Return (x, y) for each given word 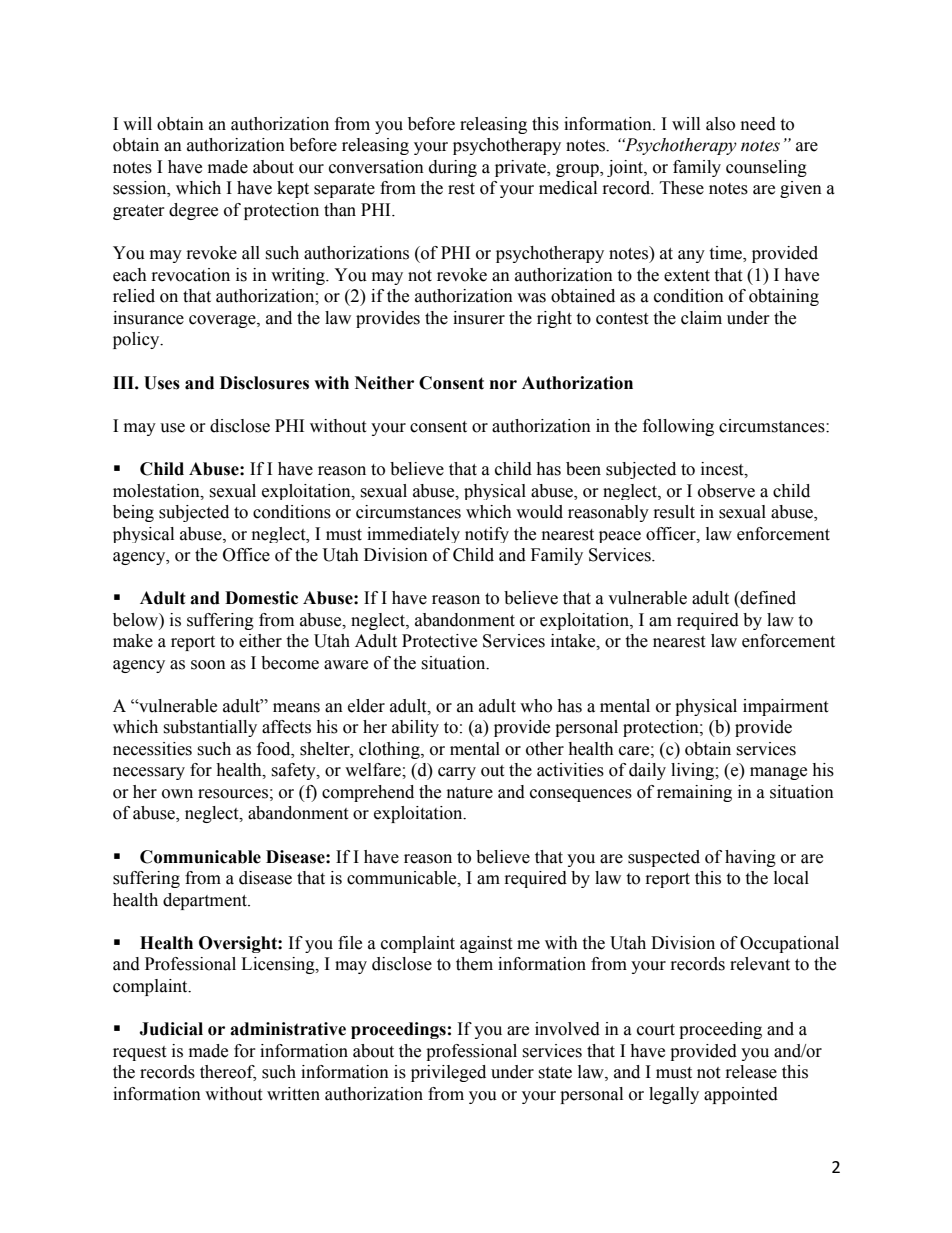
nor (503, 385)
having (750, 858)
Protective (439, 641)
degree (193, 211)
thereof (228, 1073)
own (177, 794)
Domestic (261, 598)
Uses (162, 383)
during (453, 168)
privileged (448, 1073)
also (720, 124)
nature (470, 793)
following (678, 427)
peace (620, 537)
